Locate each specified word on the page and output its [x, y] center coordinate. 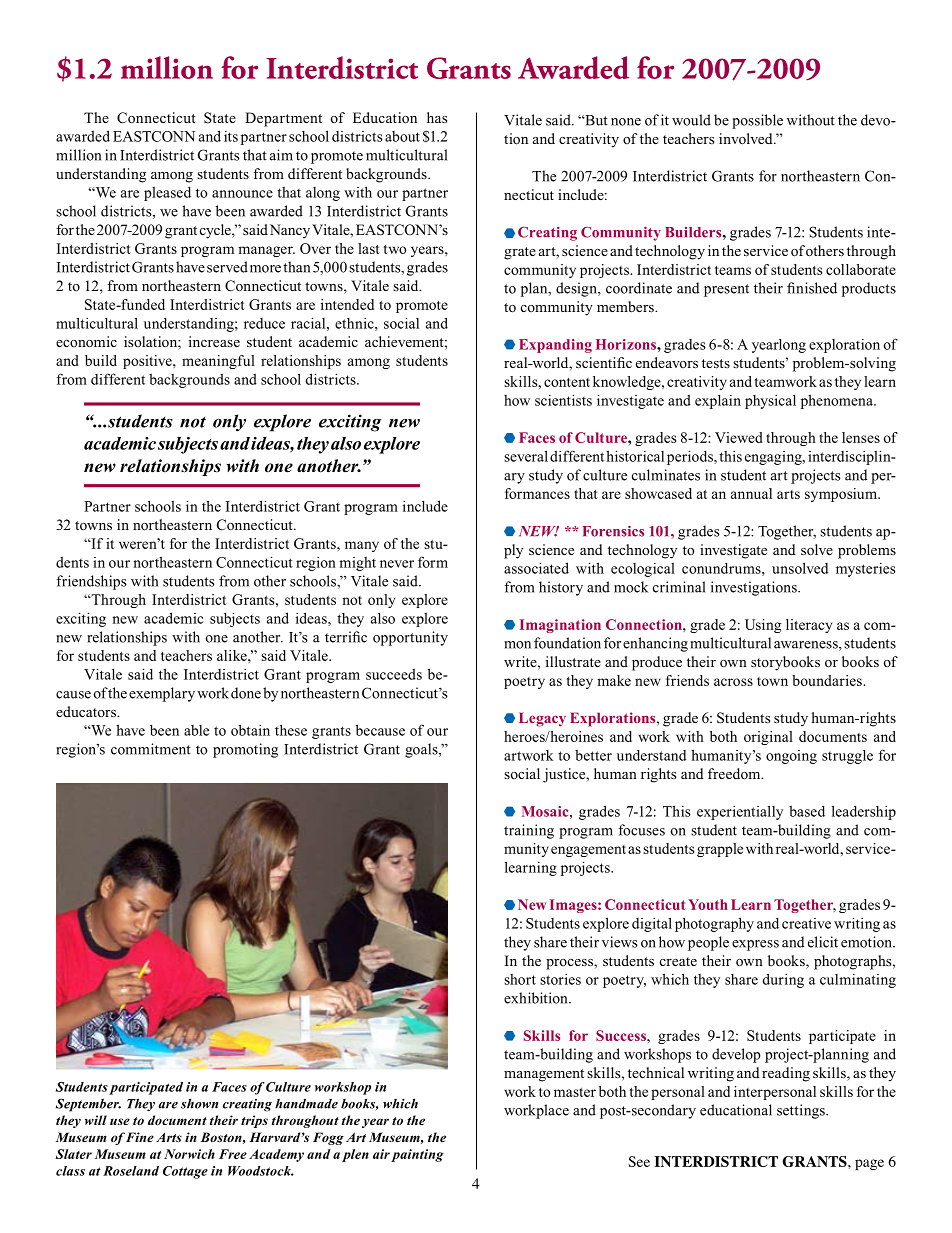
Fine [140, 1137]
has [437, 117]
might [357, 564]
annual [751, 493]
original [768, 738]
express [755, 945]
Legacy [542, 719]
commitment [151, 749]
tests [716, 363]
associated [536, 568]
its [231, 136]
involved [747, 138]
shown [199, 1104]
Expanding [555, 346]
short [520, 979]
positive [148, 362]
